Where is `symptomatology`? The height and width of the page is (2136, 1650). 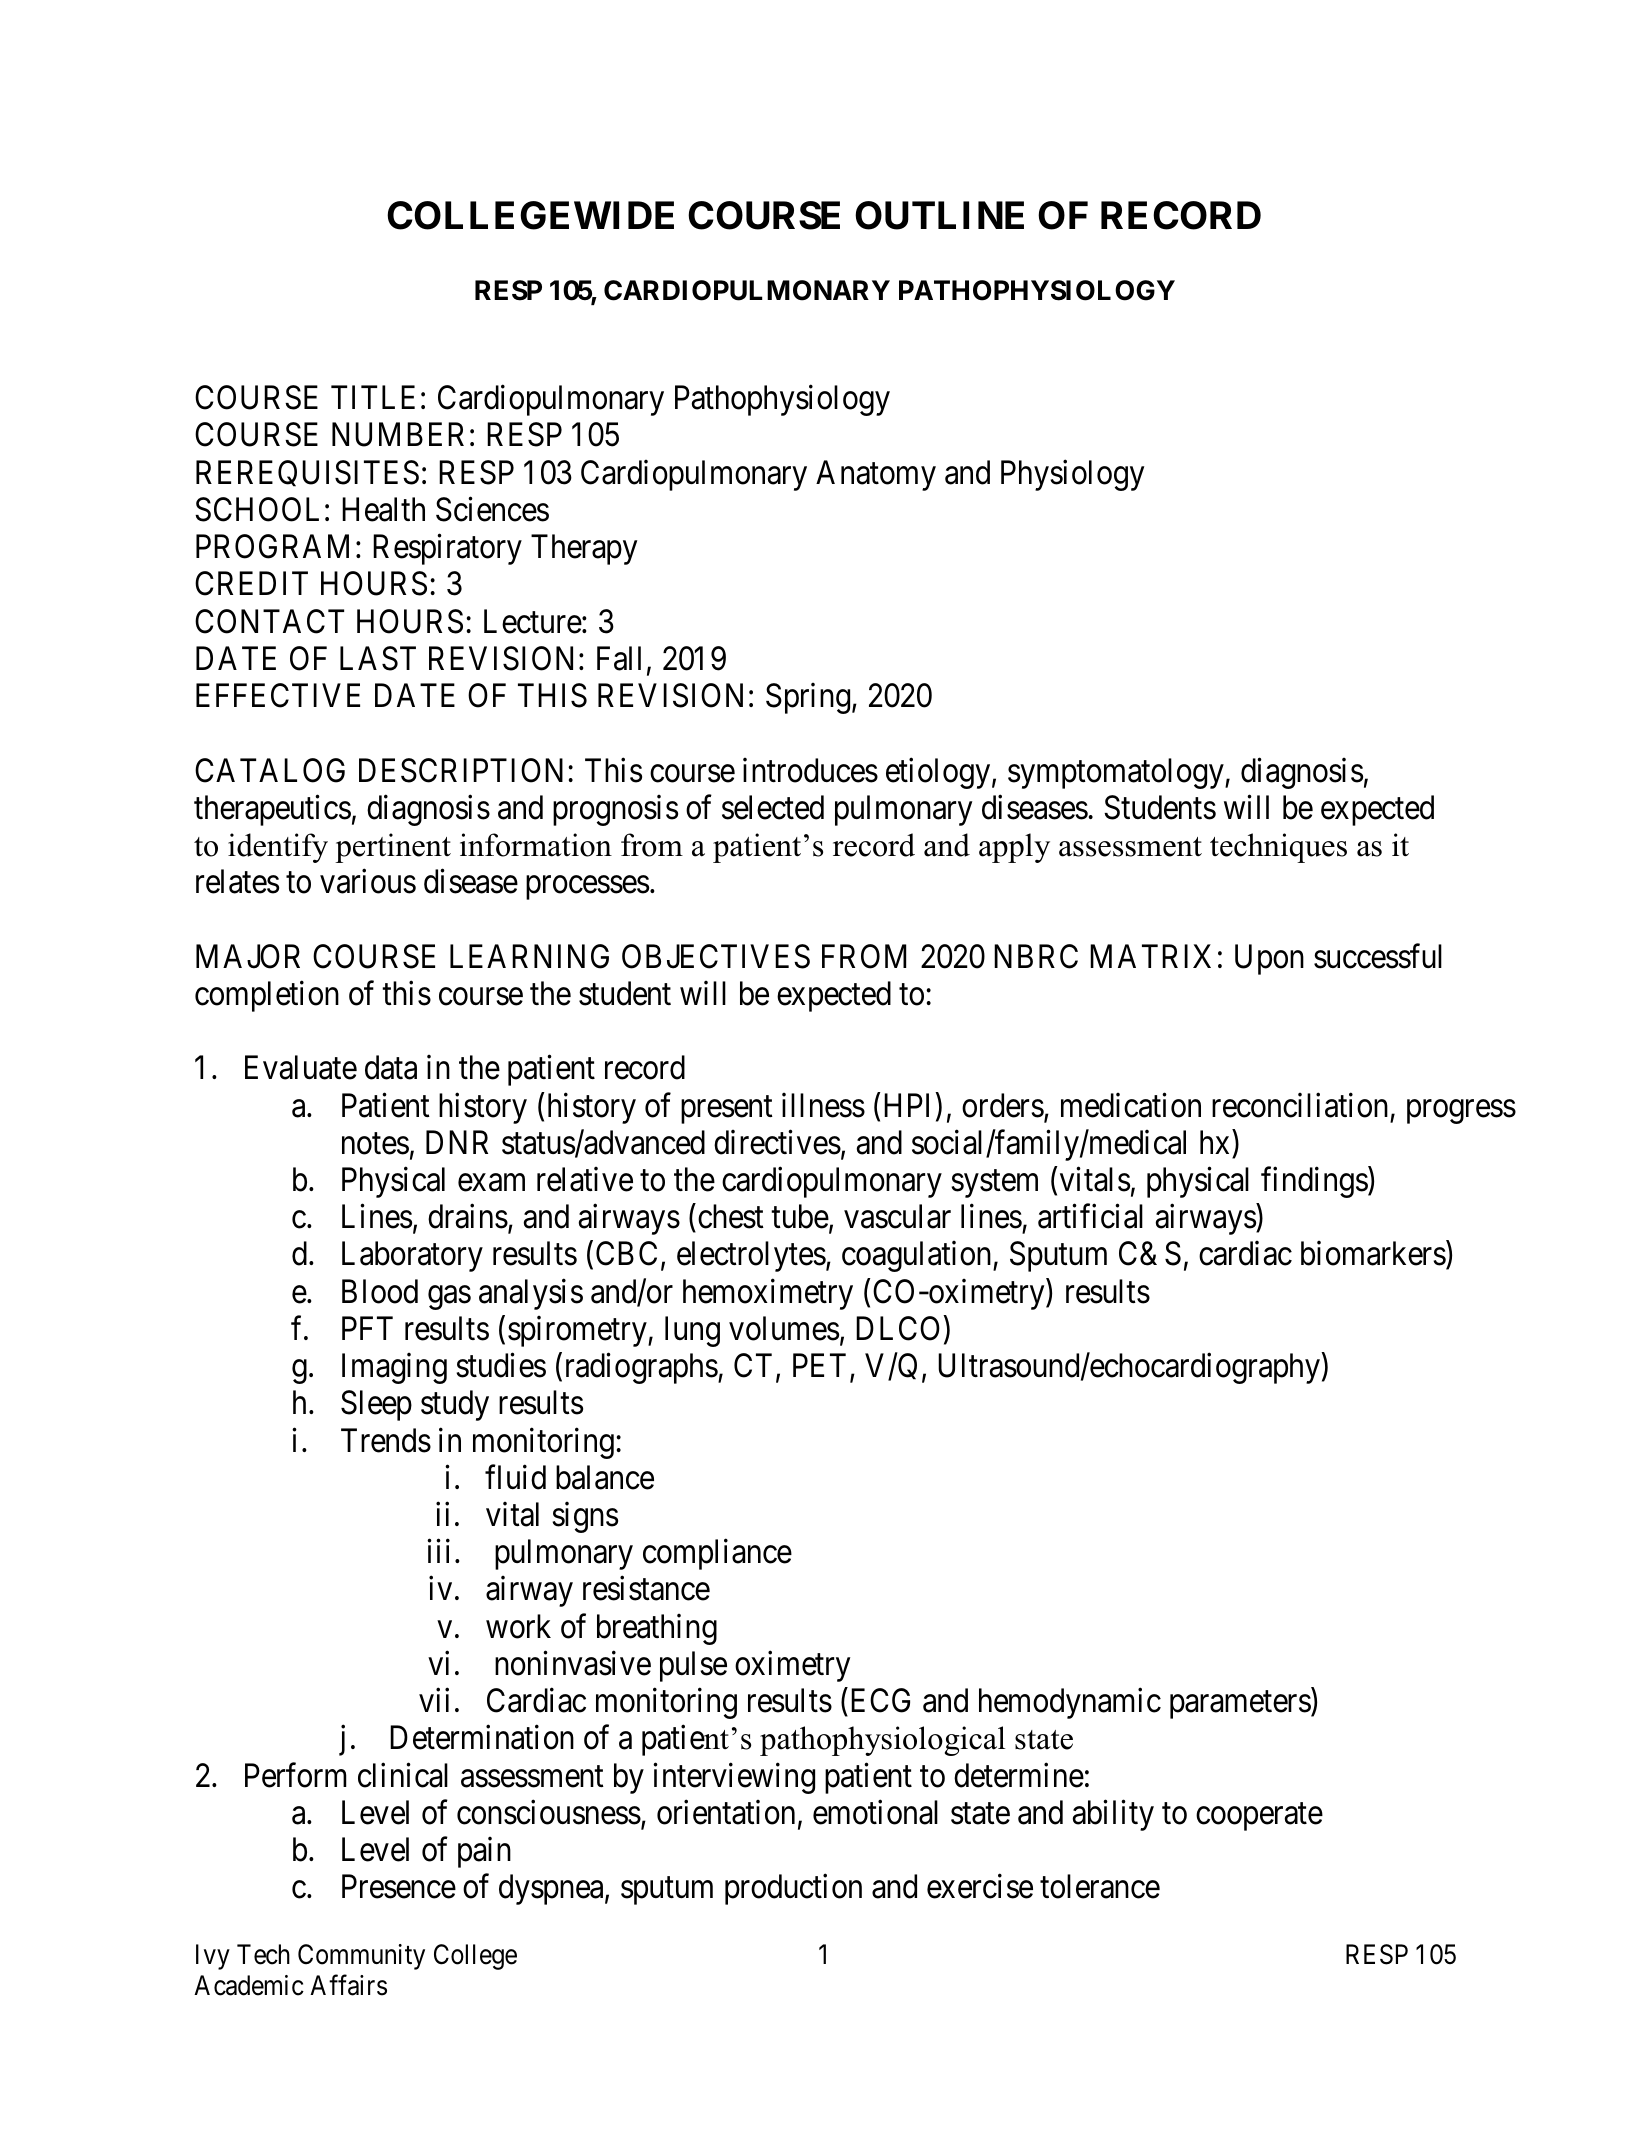
symptomatology is located at coordinates (1117, 773).
